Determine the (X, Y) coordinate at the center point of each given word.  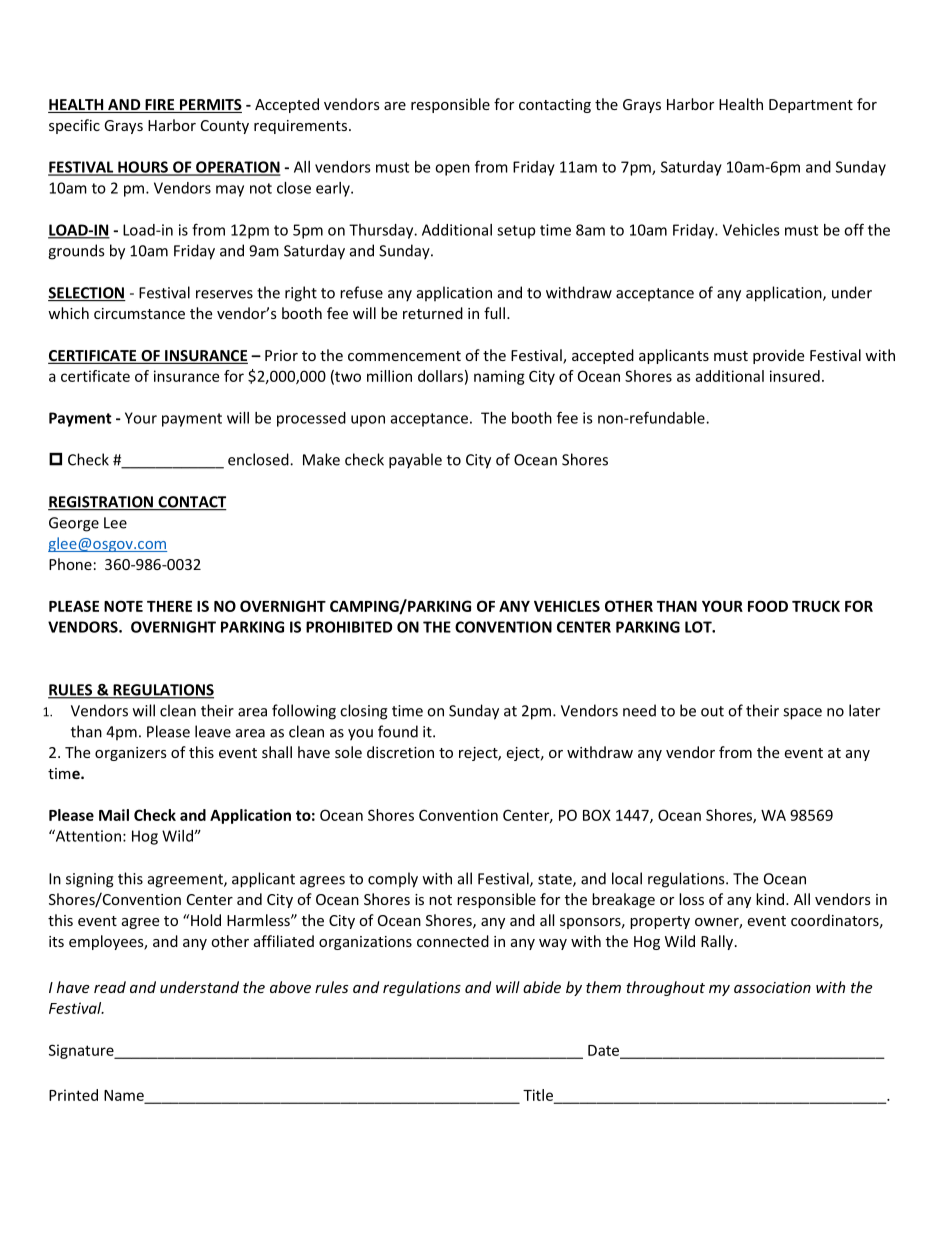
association (772, 987)
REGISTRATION (101, 503)
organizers (131, 754)
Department (811, 106)
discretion (400, 752)
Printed (73, 1095)
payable (415, 461)
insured (795, 376)
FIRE (160, 106)
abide (542, 987)
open (452, 170)
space (802, 714)
